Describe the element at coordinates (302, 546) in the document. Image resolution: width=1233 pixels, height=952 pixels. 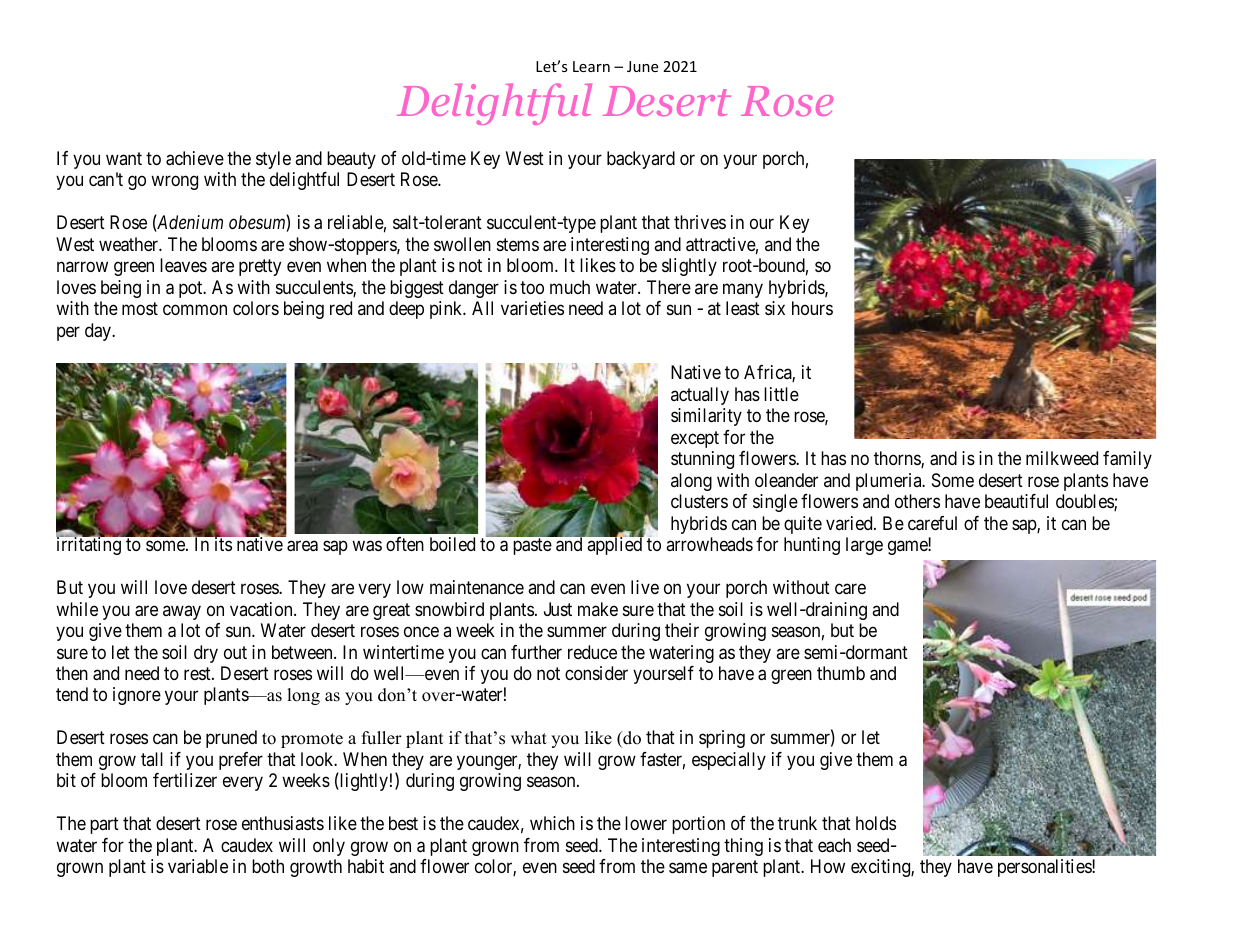
I see `area` at that location.
